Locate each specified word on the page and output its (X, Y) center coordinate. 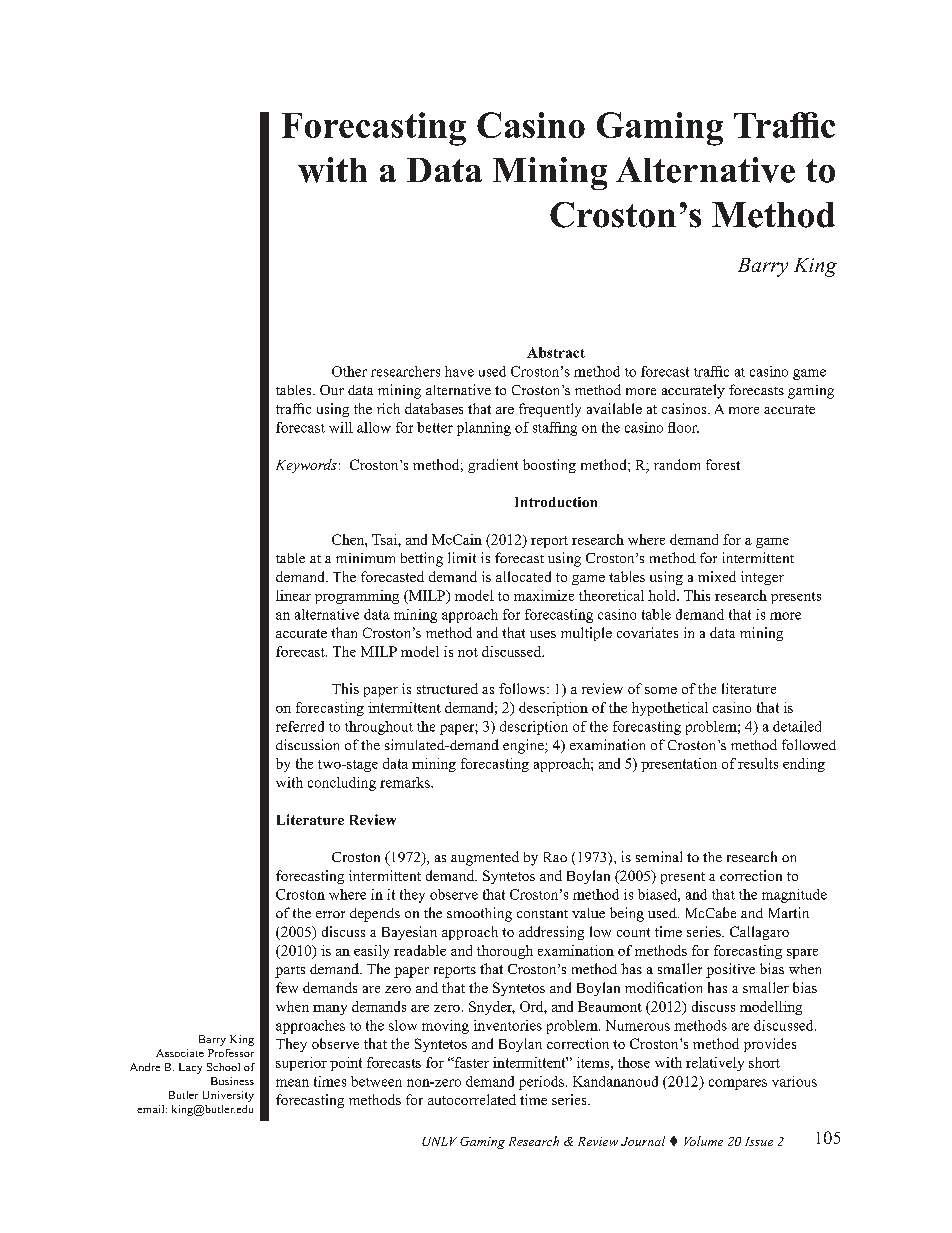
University (228, 1096)
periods (541, 1083)
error (330, 914)
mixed (717, 576)
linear (293, 595)
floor (683, 427)
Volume (703, 1141)
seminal (659, 856)
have (459, 371)
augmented (485, 858)
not (468, 652)
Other (349, 371)
